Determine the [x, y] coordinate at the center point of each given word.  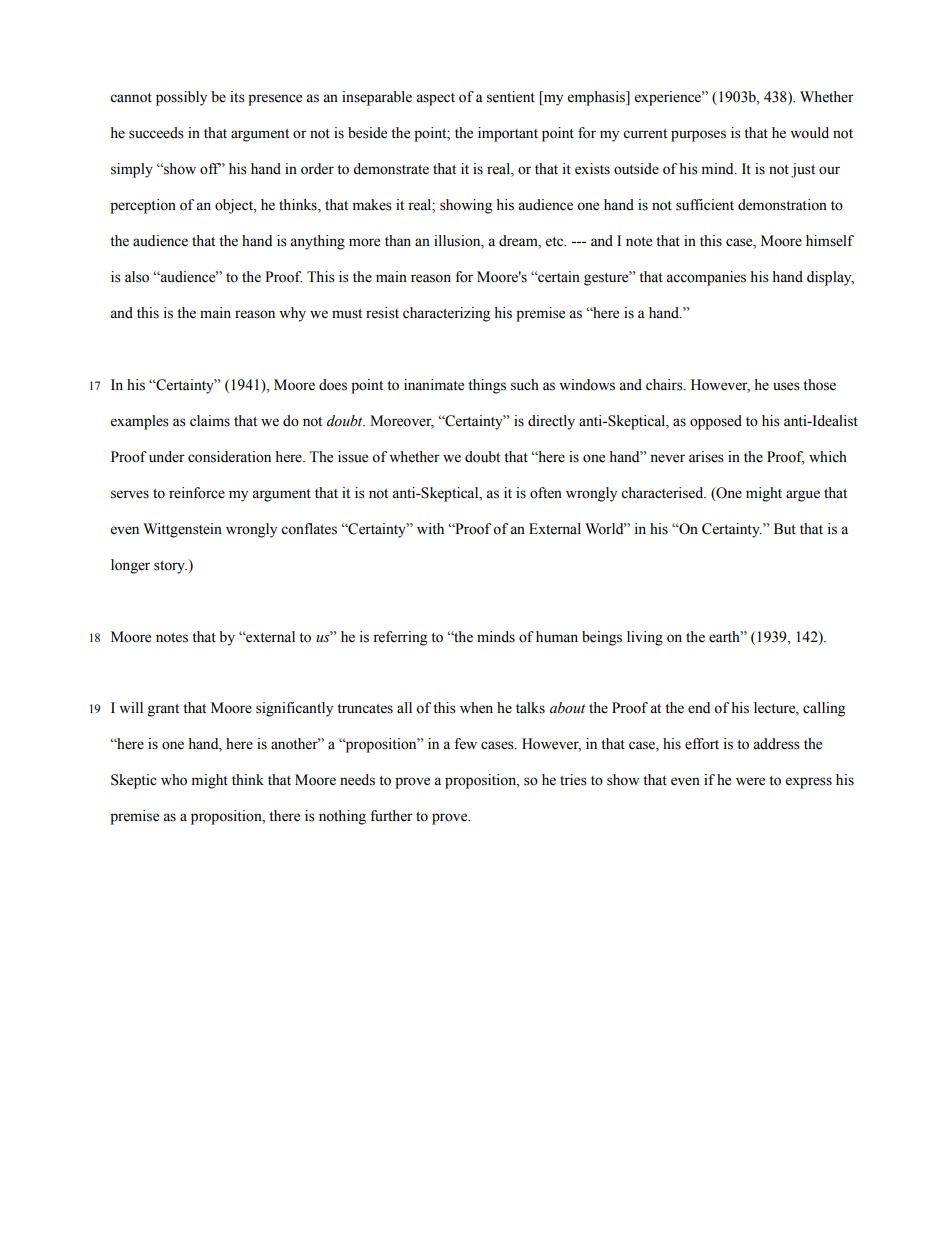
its [237, 97]
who [174, 780]
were [750, 781]
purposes [698, 136]
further [391, 816]
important [508, 134]
